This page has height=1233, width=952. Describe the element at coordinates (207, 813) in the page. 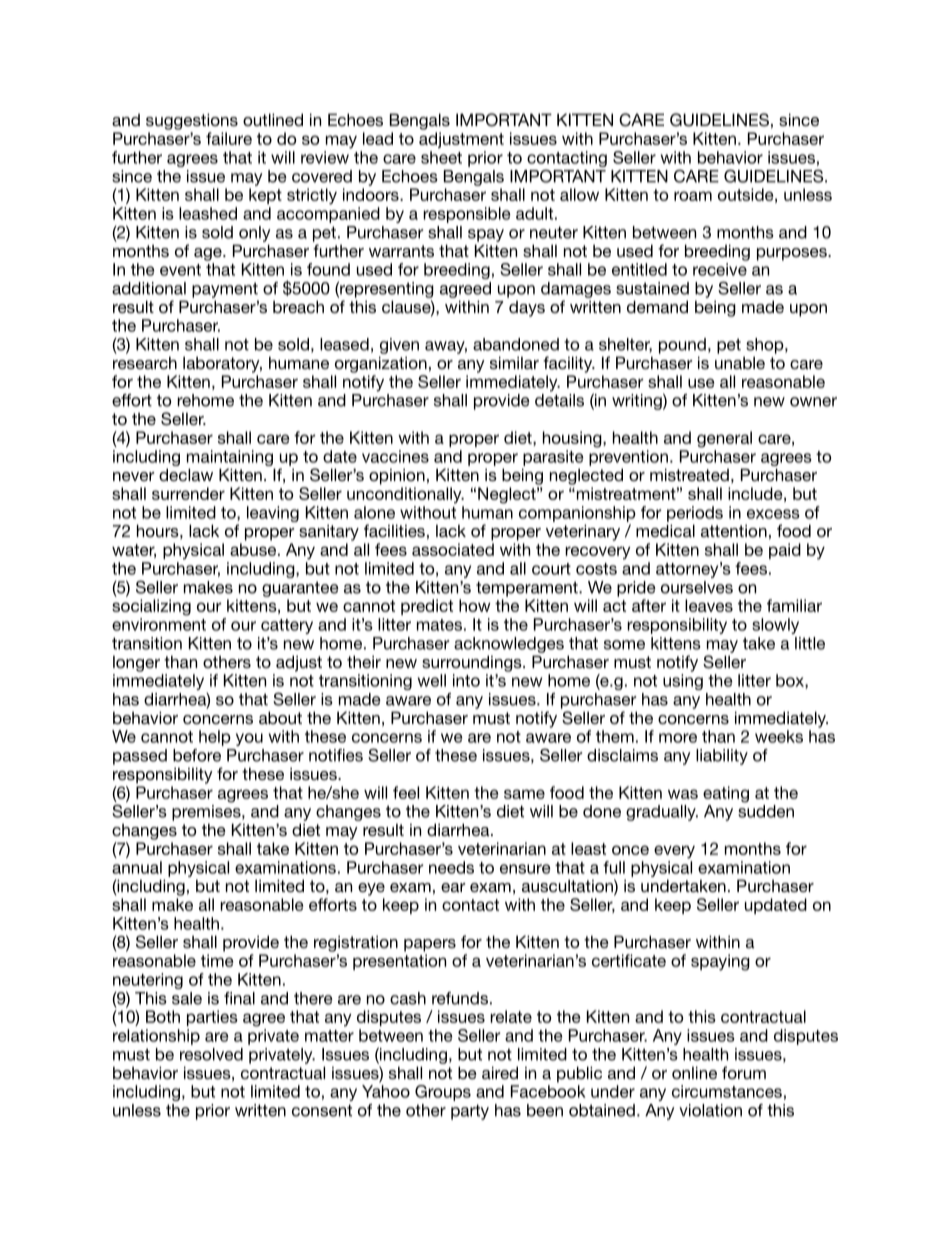

I see `premises` at that location.
